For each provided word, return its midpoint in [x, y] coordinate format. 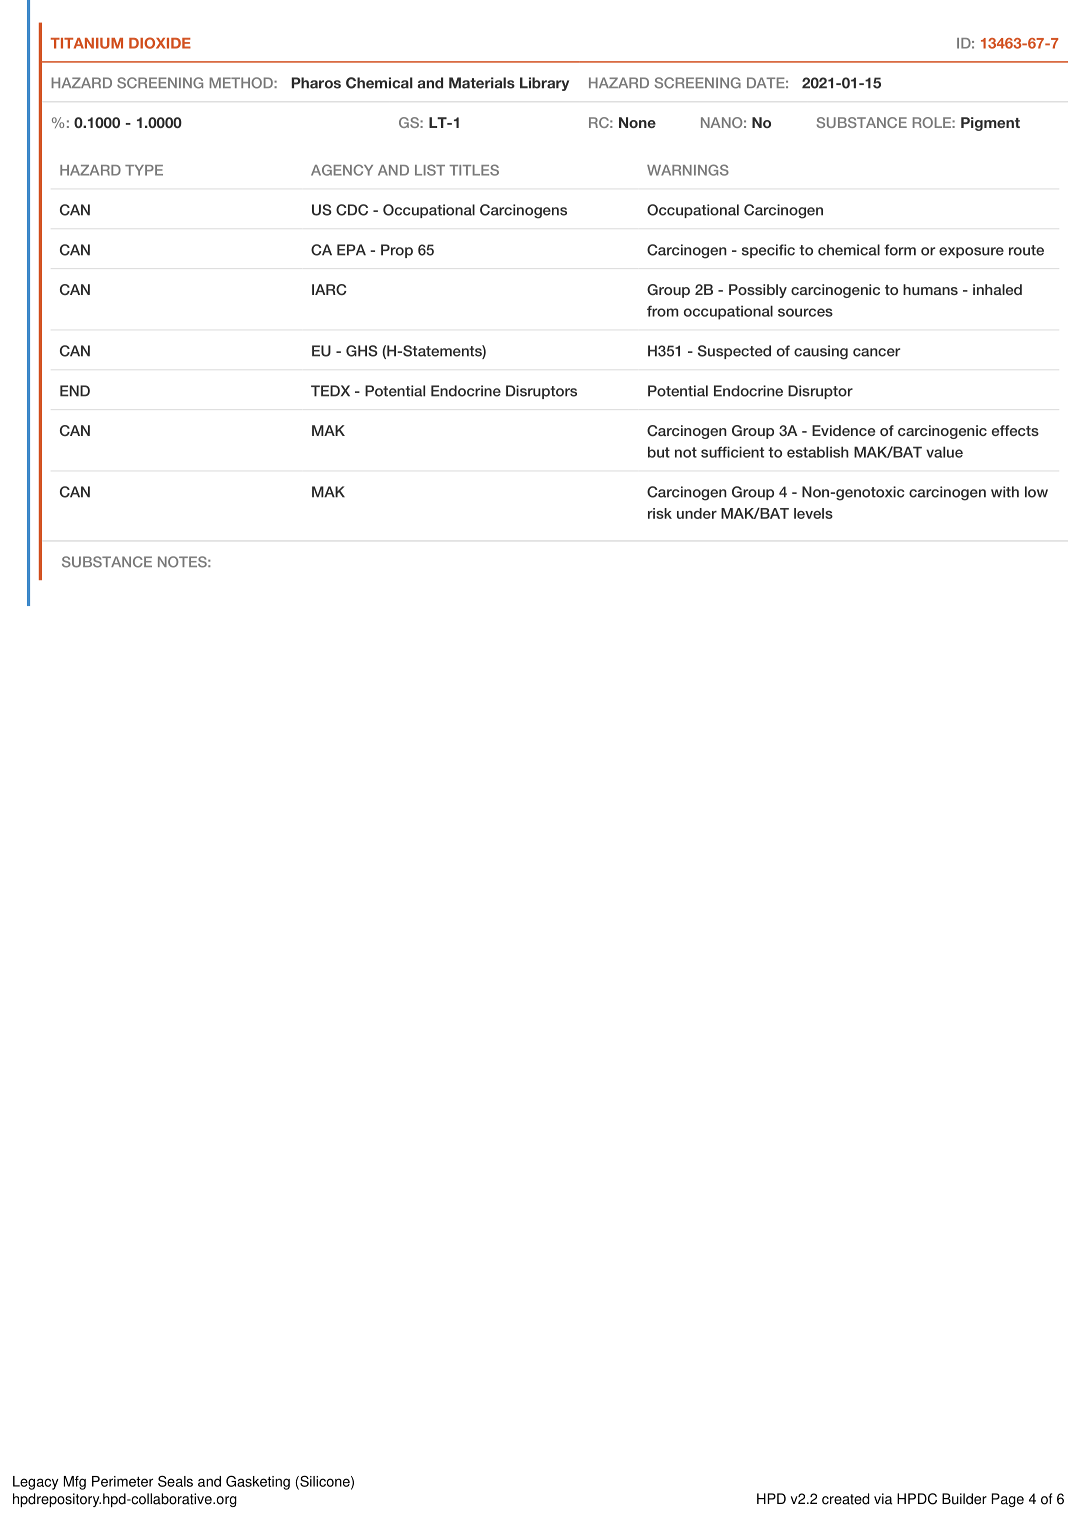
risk [660, 513]
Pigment [990, 124]
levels [813, 513]
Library [544, 84]
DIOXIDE [160, 43]
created [845, 1499]
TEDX [330, 391]
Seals [175, 1481]
